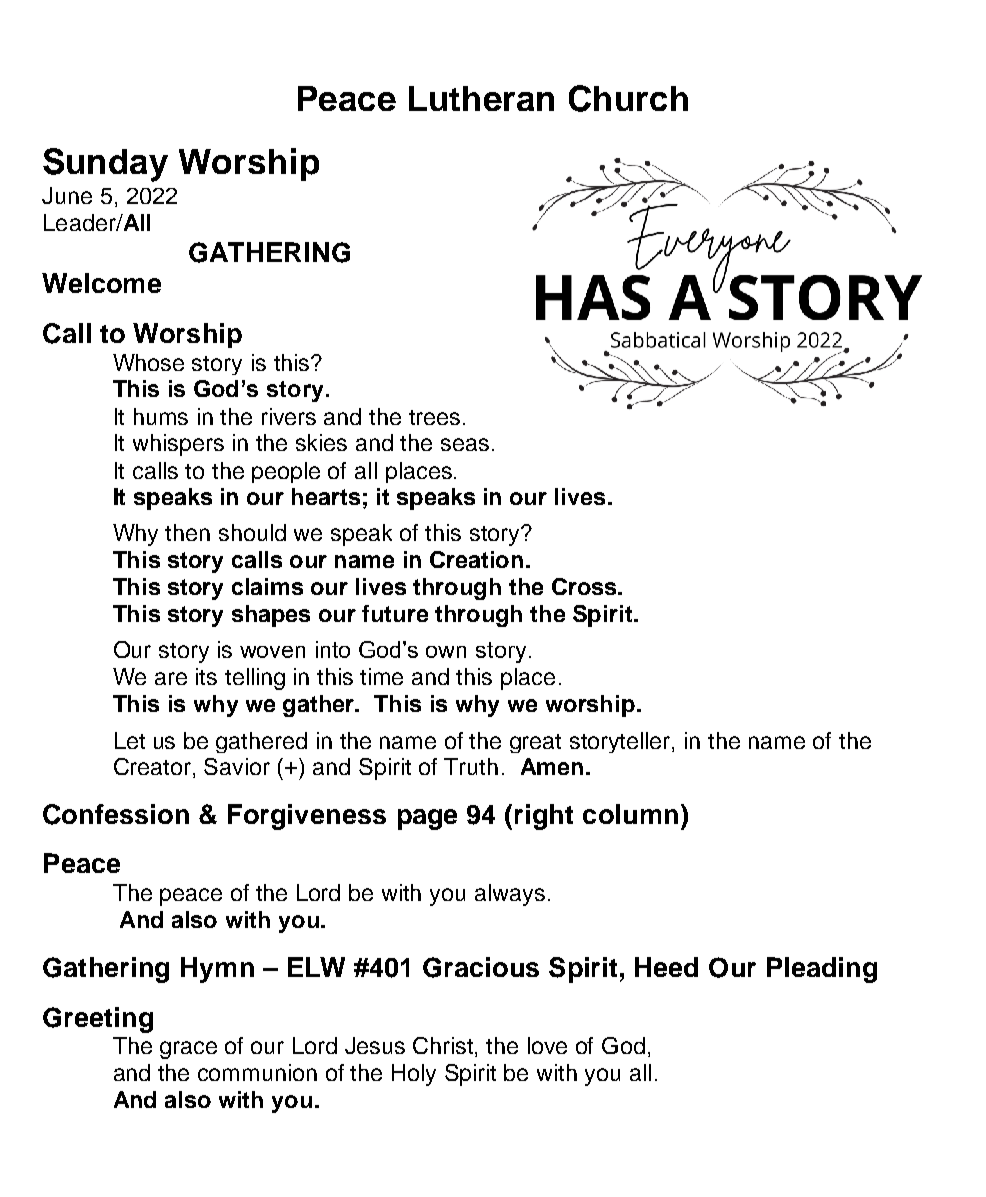 This page has width=986, height=1197. I want to click on Church, so click(628, 98).
